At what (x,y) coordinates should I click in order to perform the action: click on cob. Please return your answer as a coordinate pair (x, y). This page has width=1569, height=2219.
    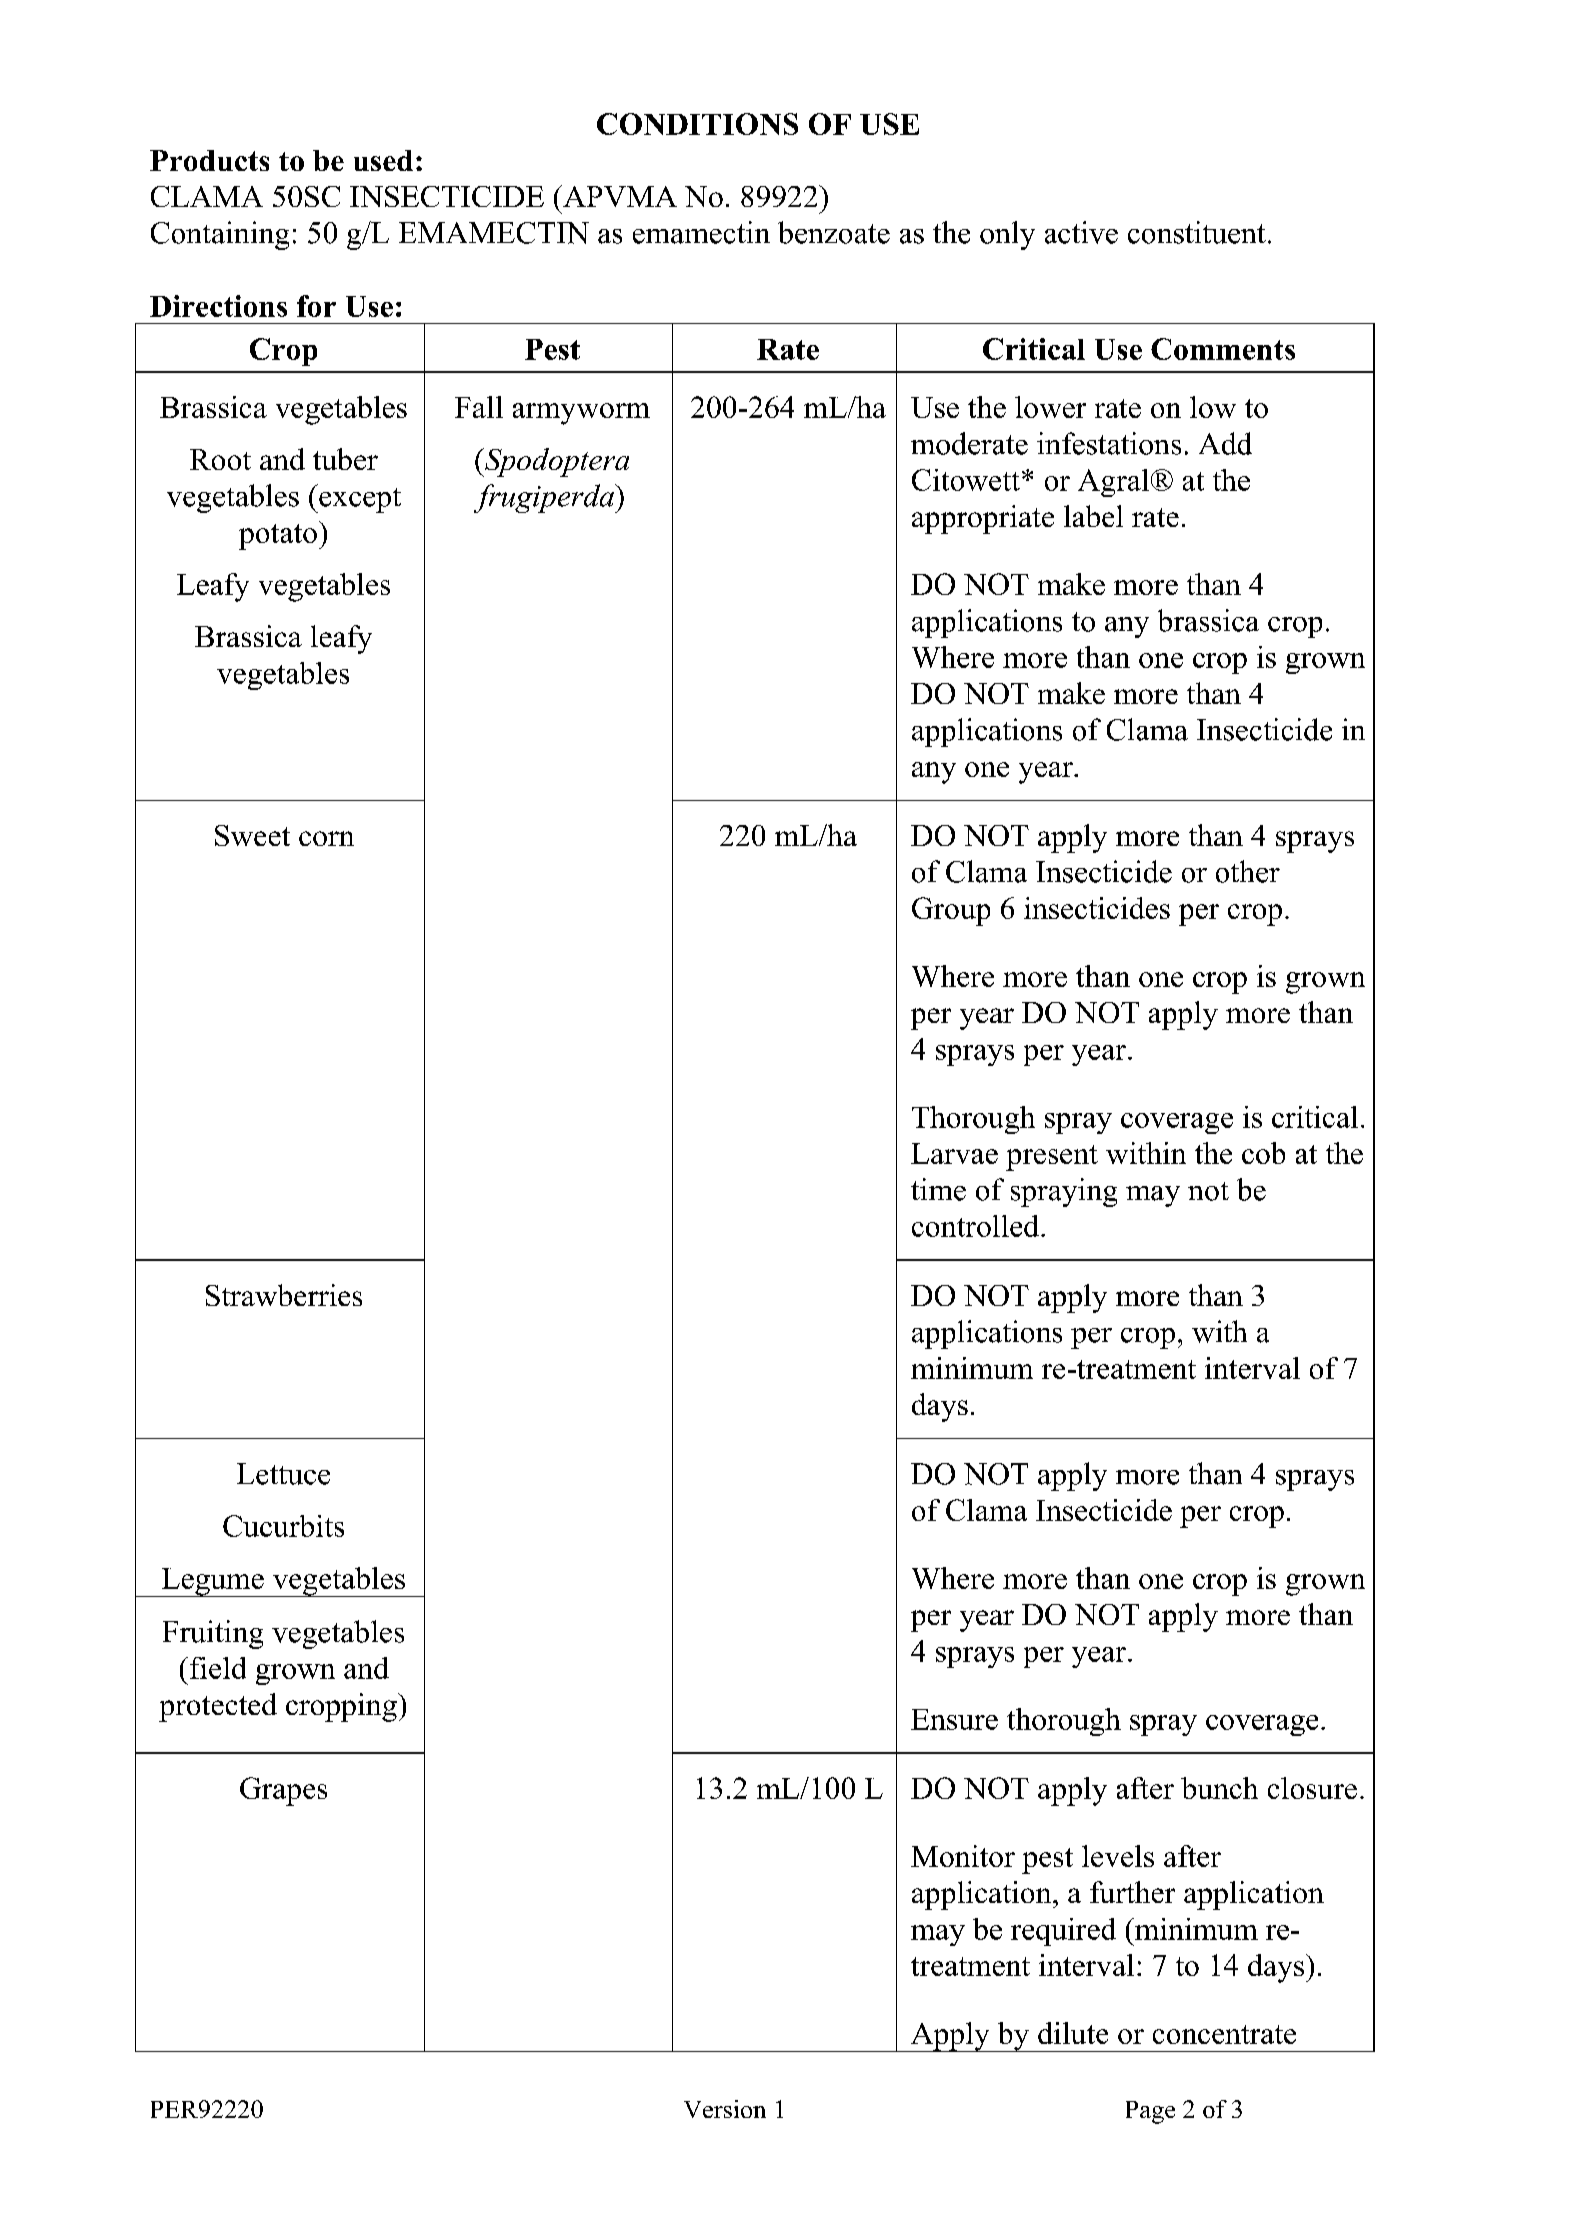
    Looking at the image, I should click on (1263, 1153).
